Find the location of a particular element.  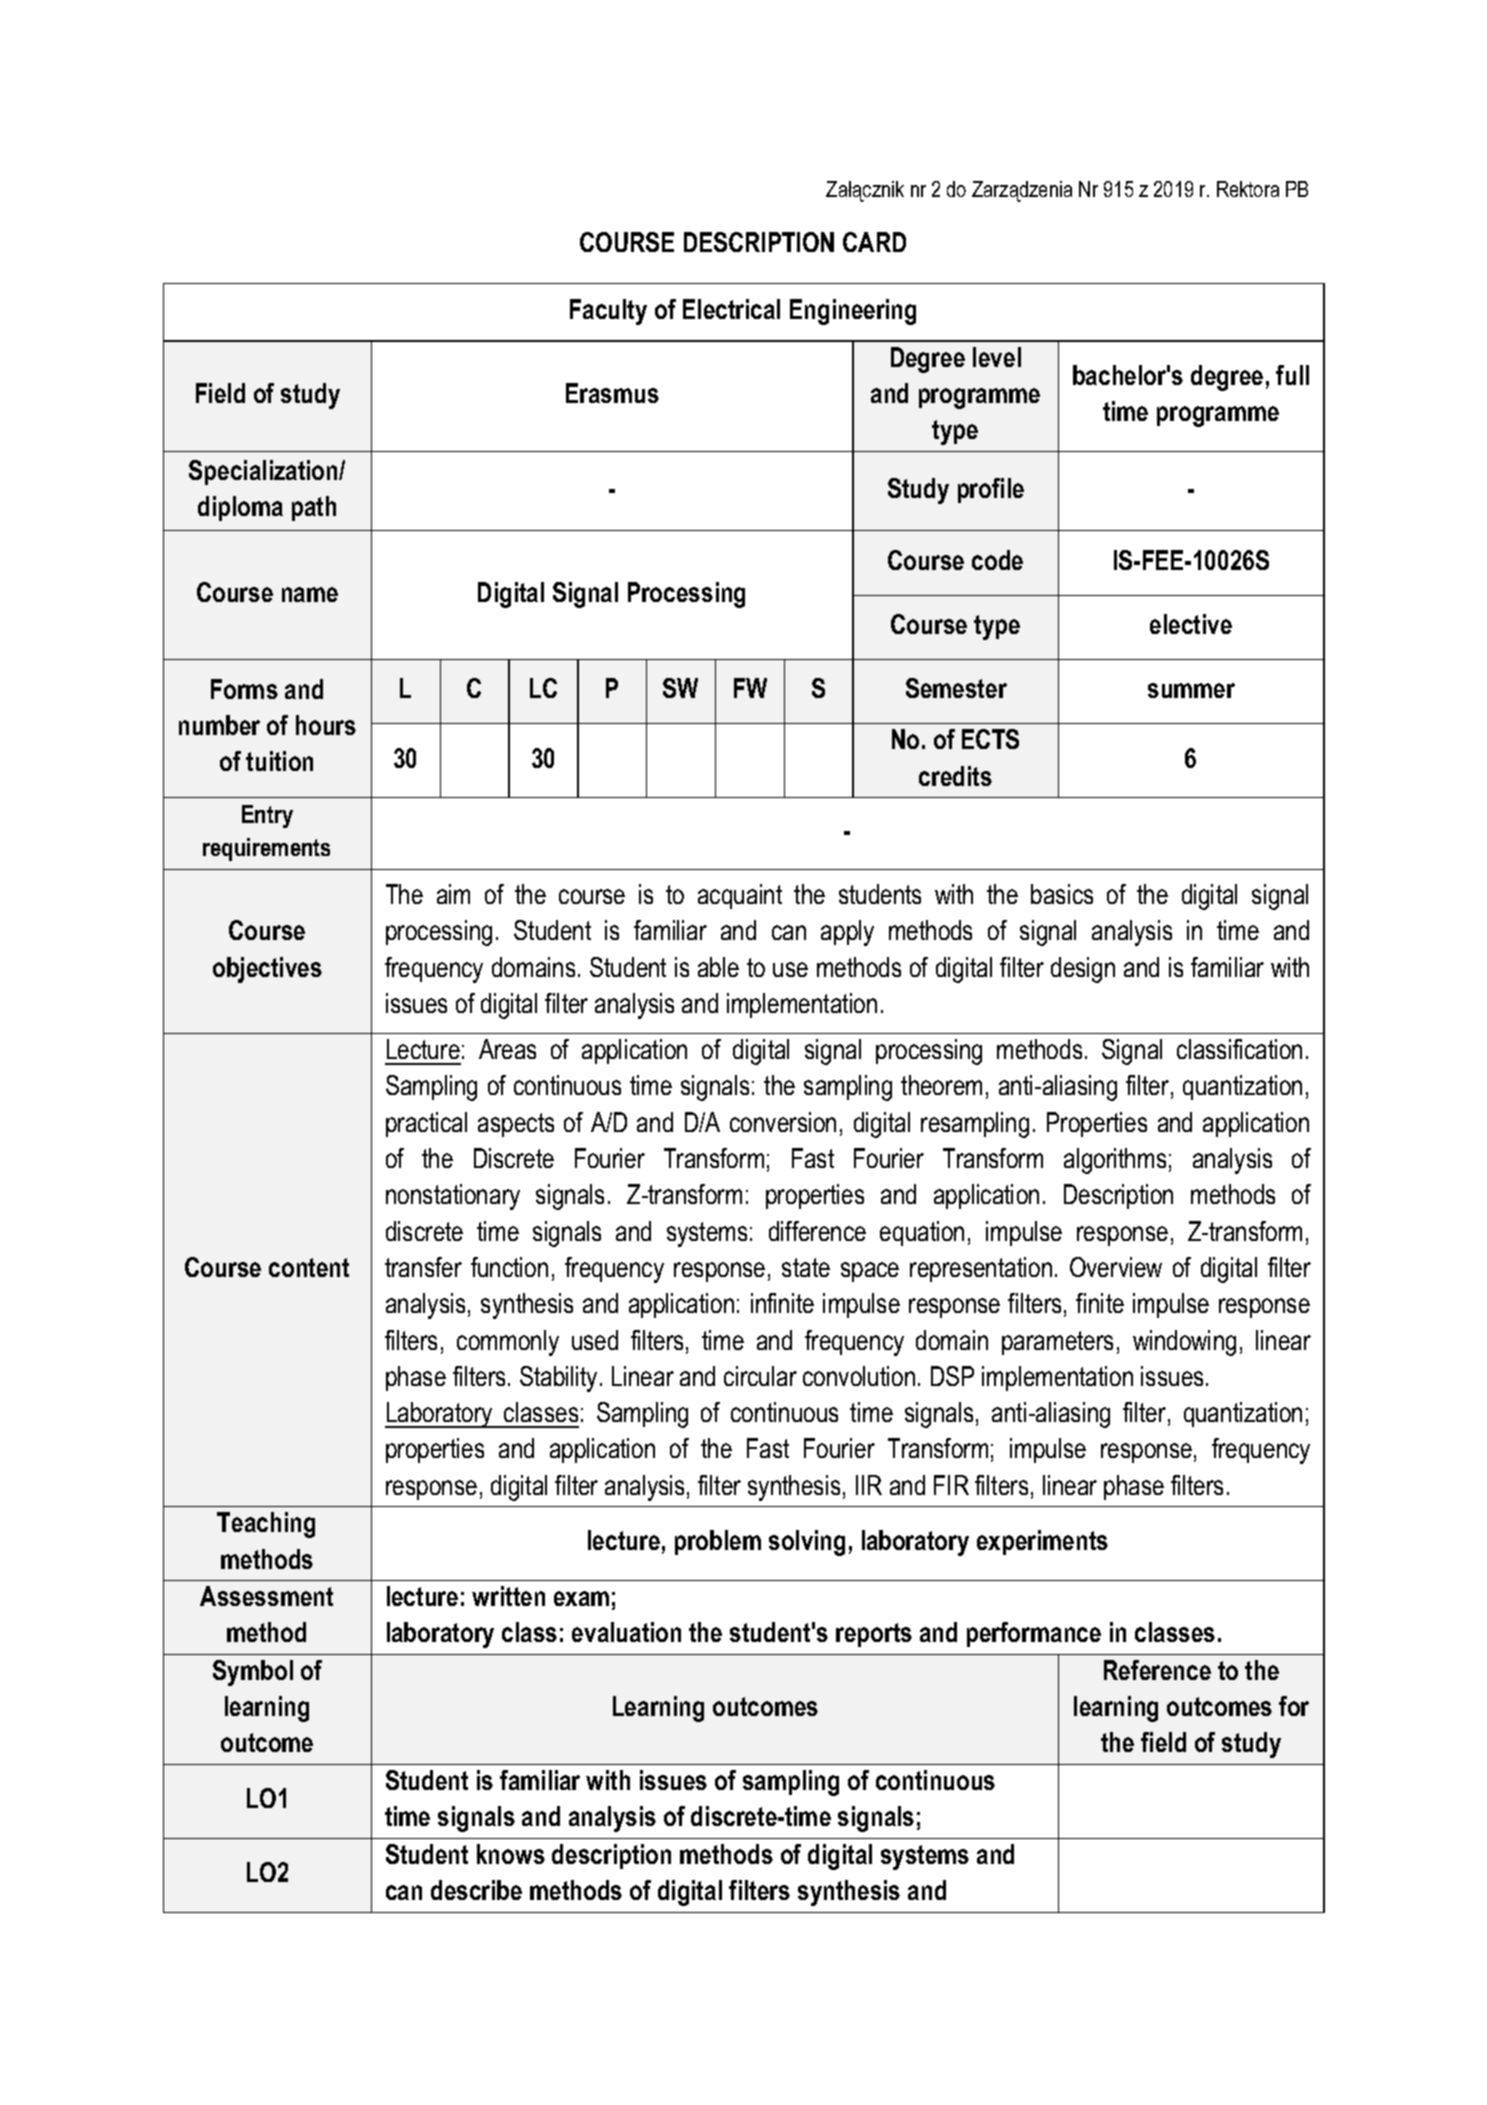

Electrical is located at coordinates (731, 309).
